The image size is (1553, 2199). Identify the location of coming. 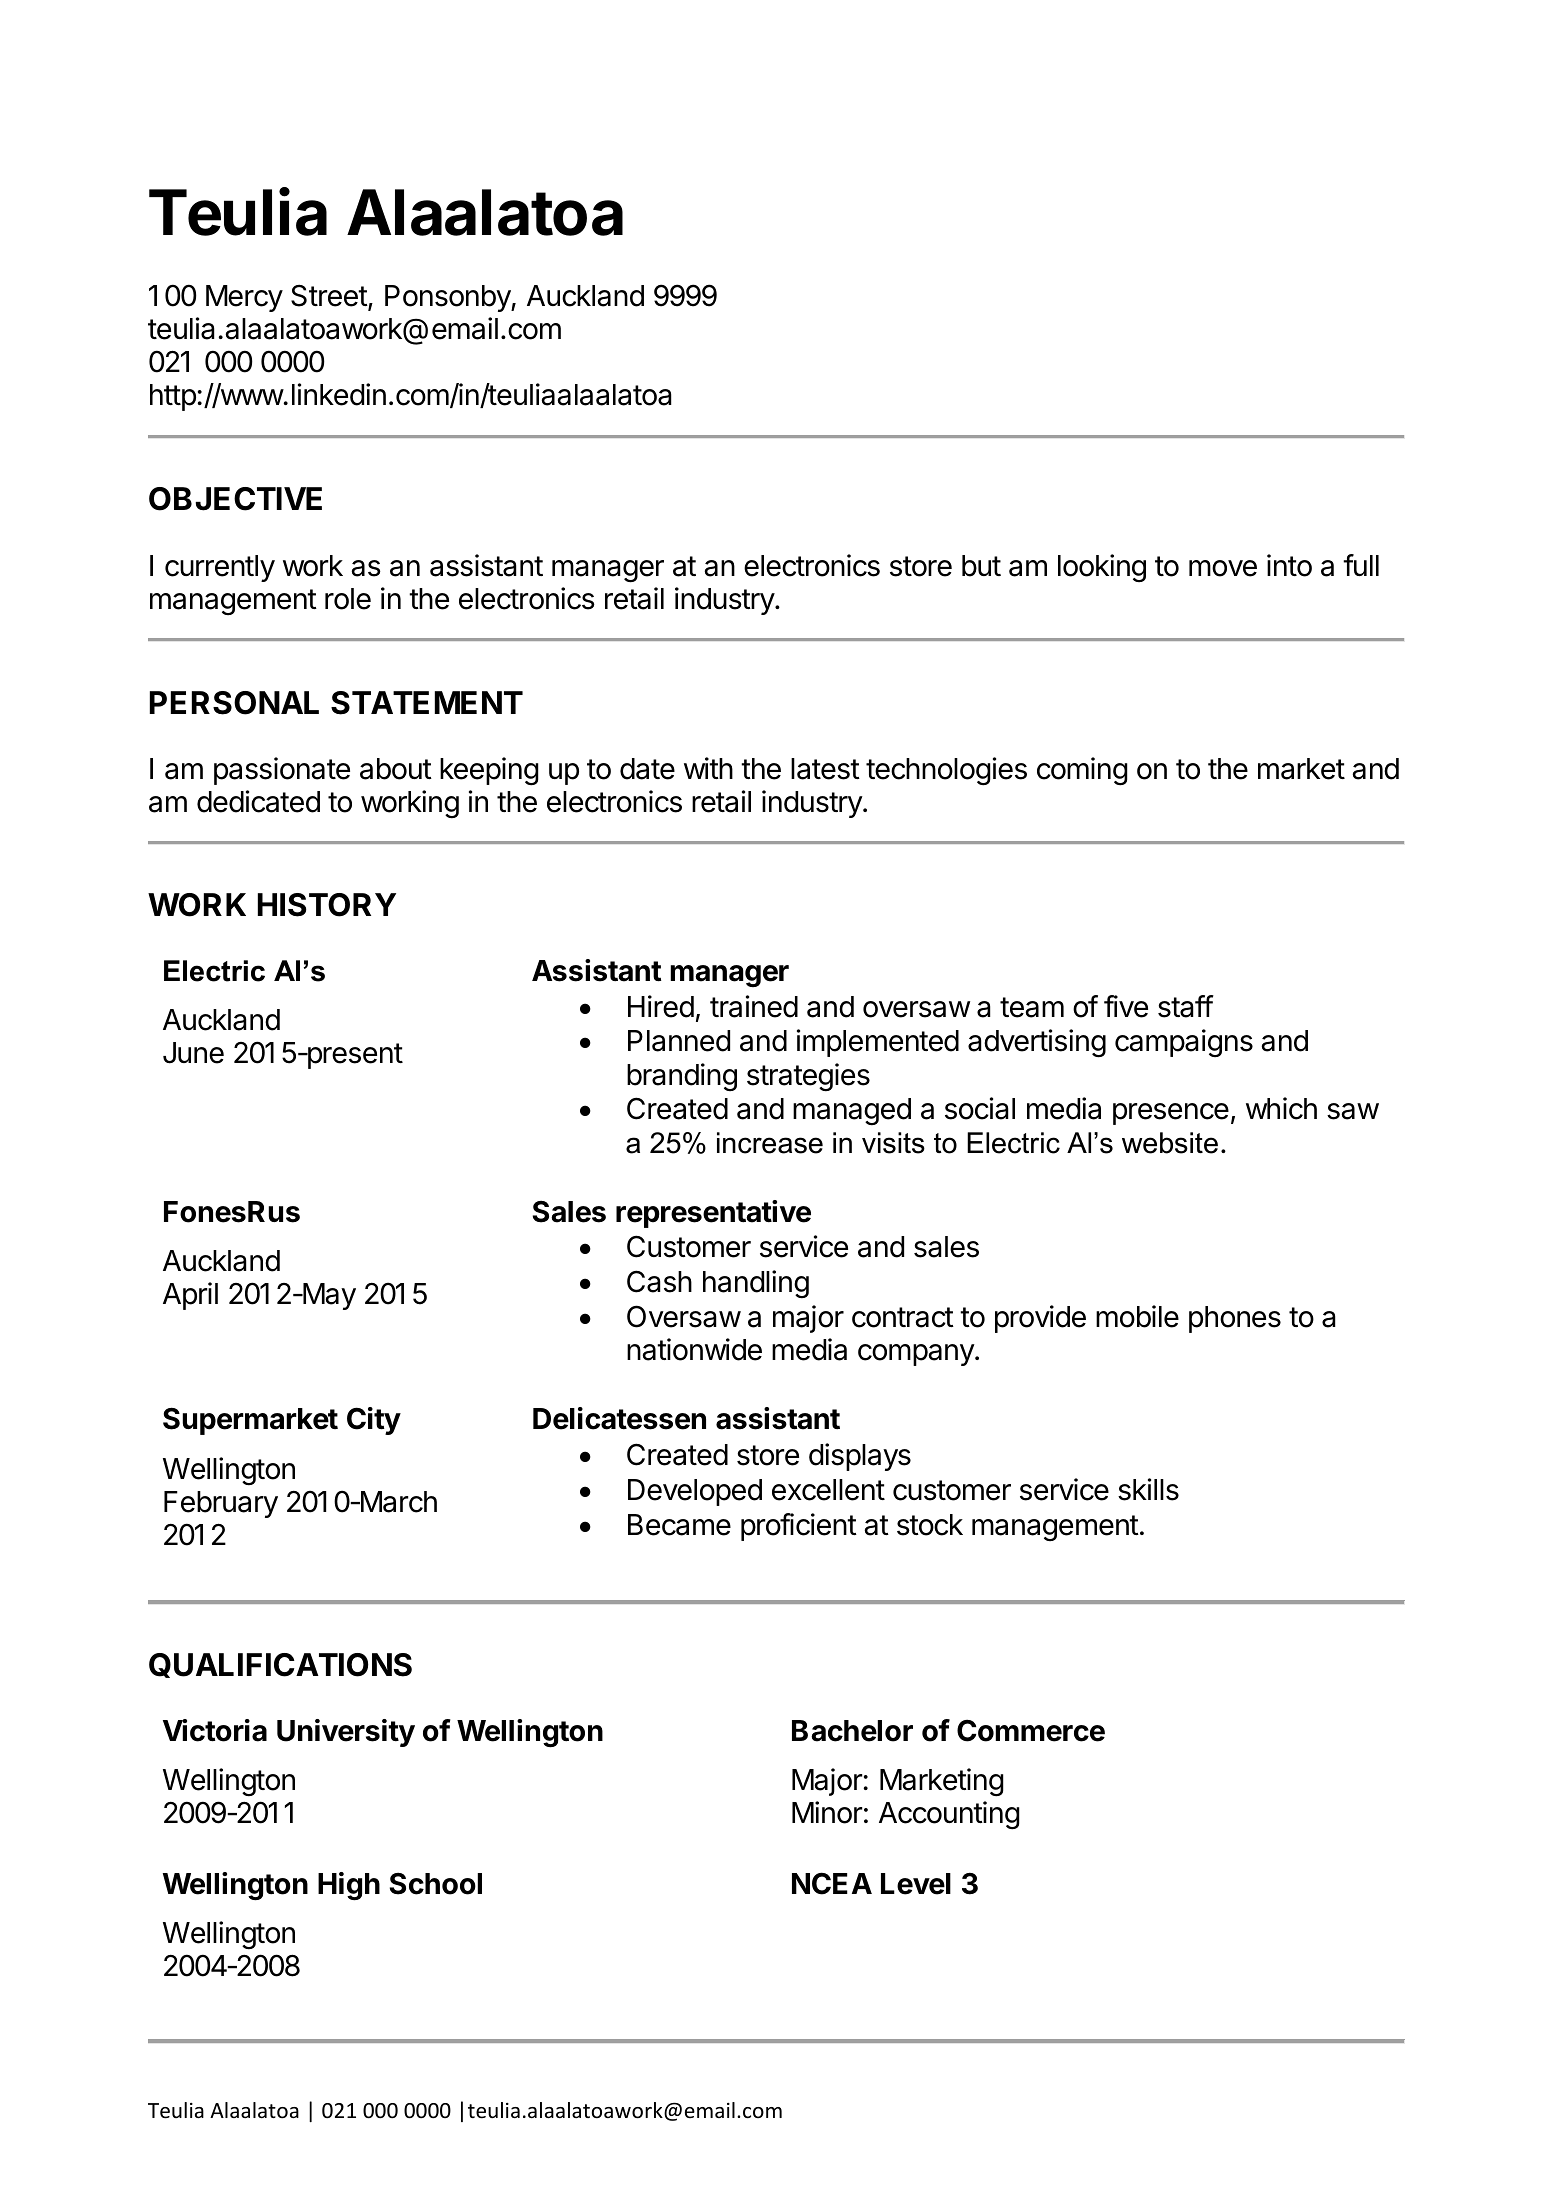
(1082, 771).
